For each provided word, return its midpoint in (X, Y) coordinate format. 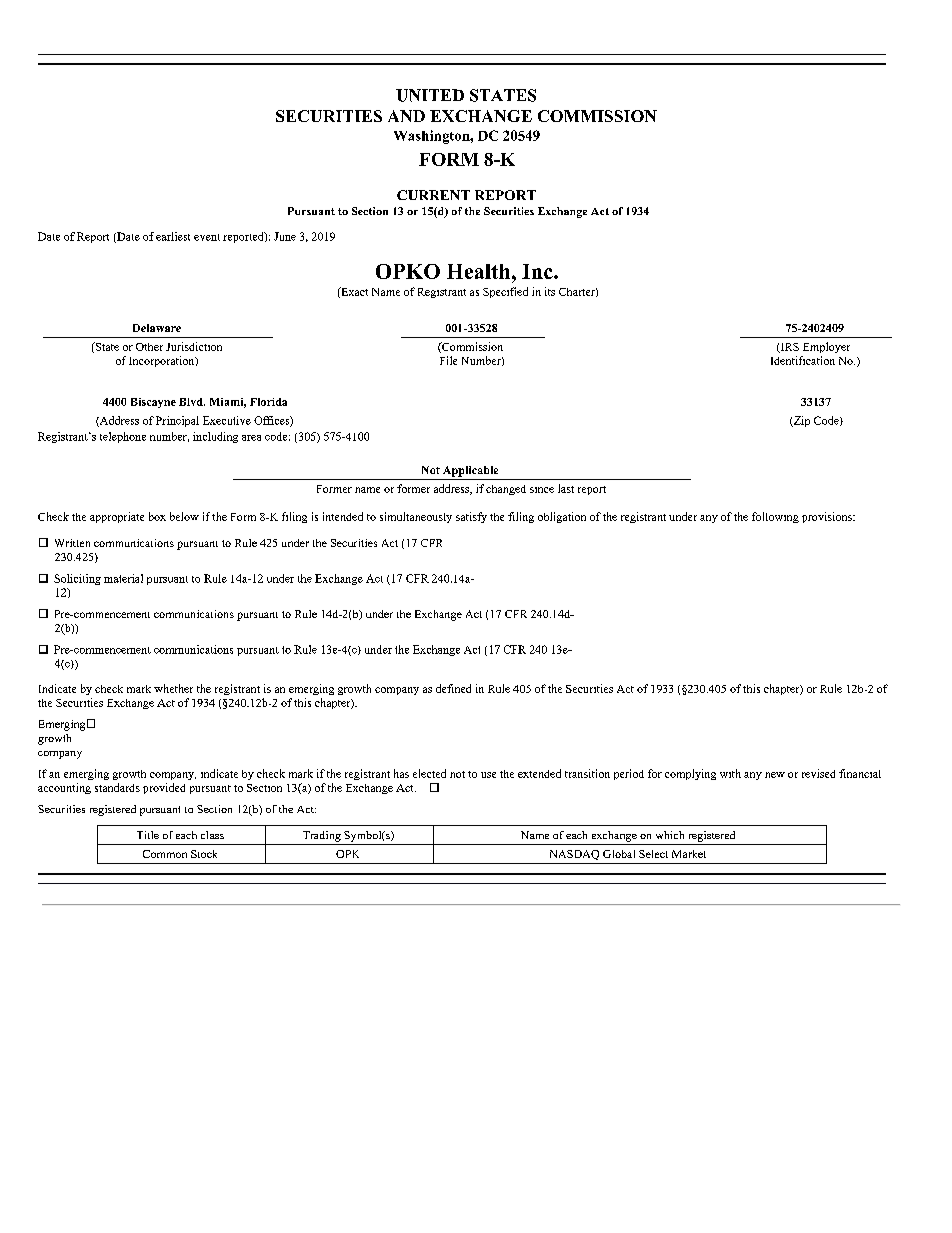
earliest (173, 236)
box (157, 516)
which (670, 835)
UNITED (430, 95)
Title (148, 835)
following (775, 517)
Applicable (470, 471)
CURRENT (433, 195)
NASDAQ (574, 855)
